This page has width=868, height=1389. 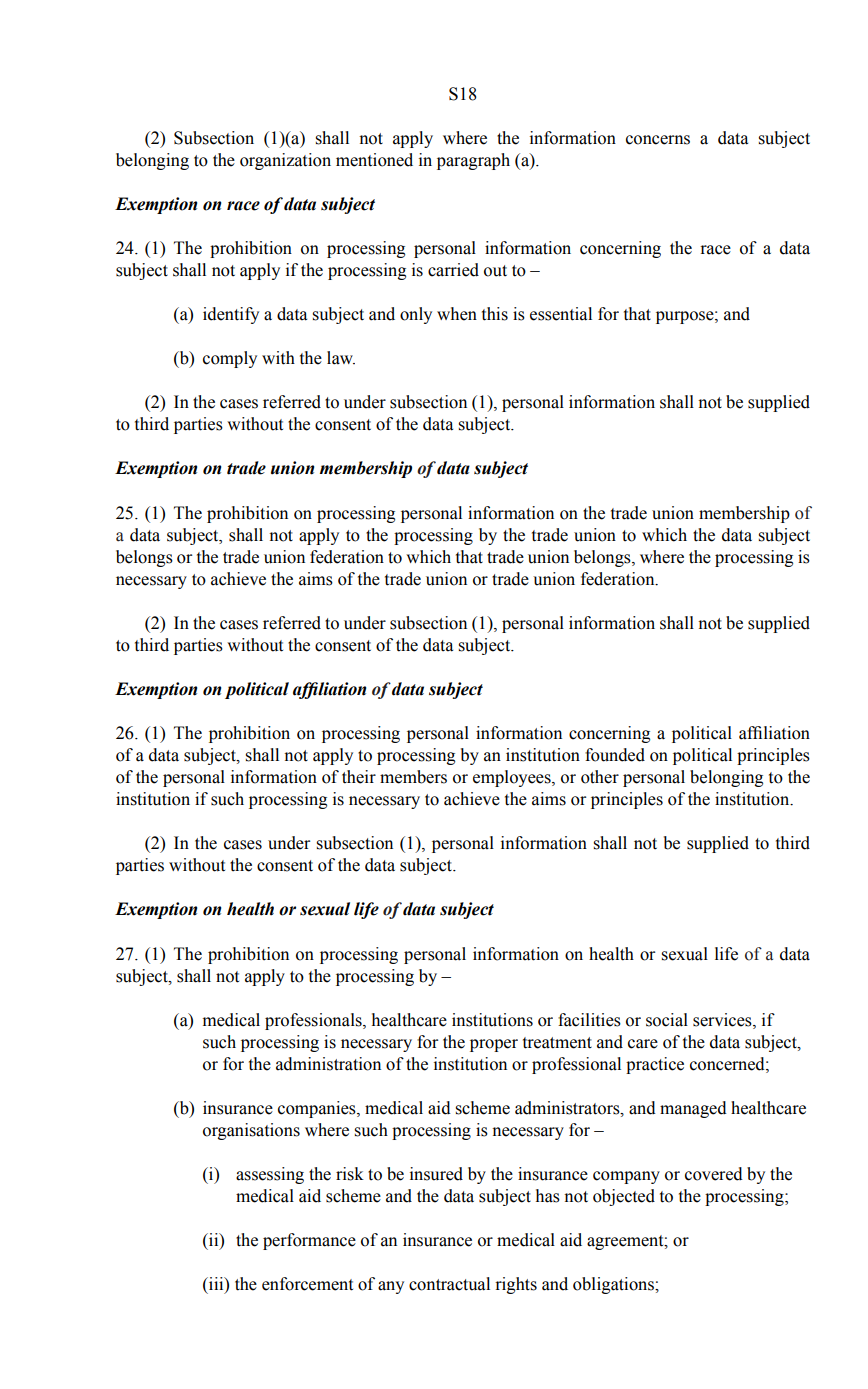 I want to click on organization, so click(x=285, y=161).
